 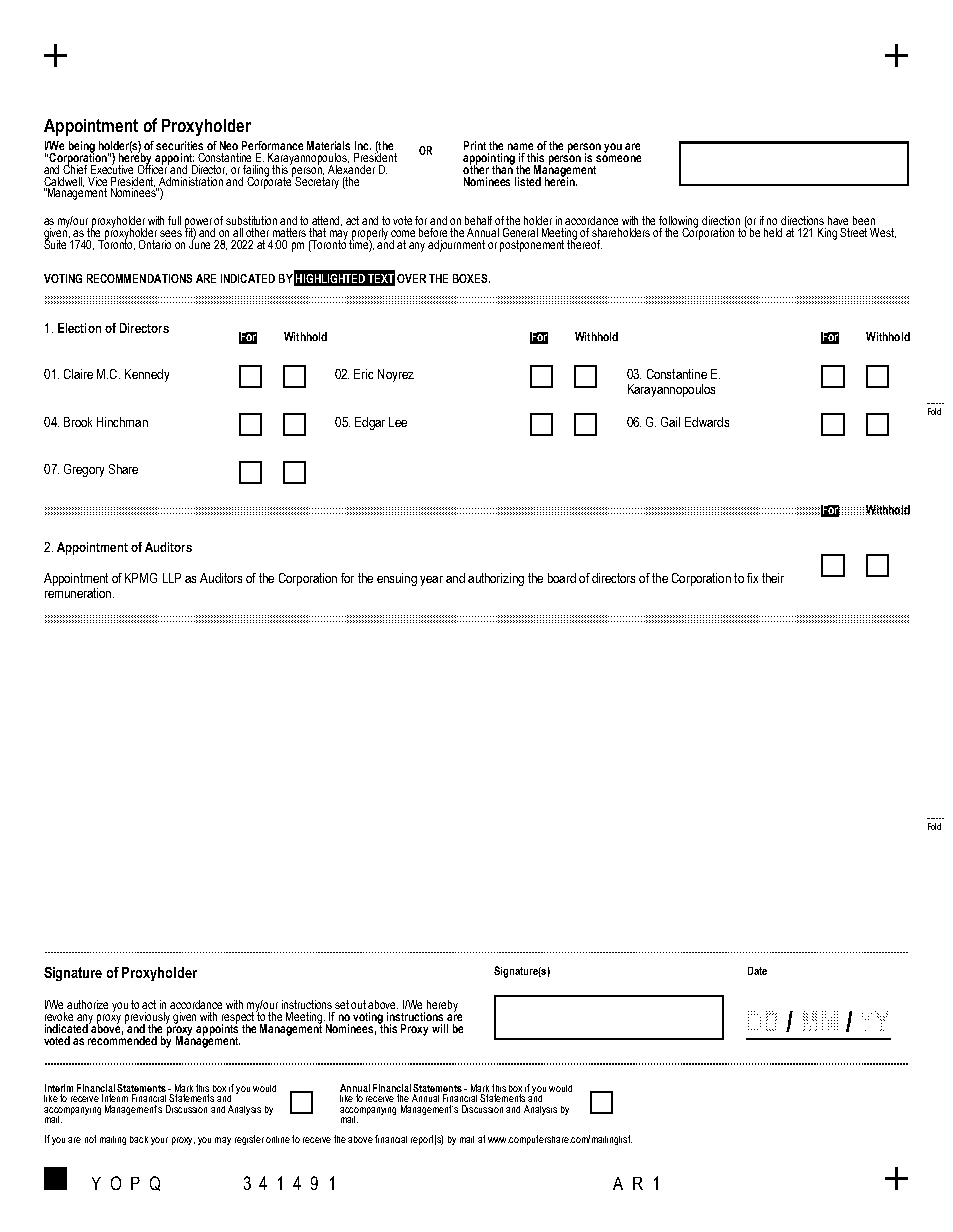 I want to click on Lee, so click(x=398, y=422).
